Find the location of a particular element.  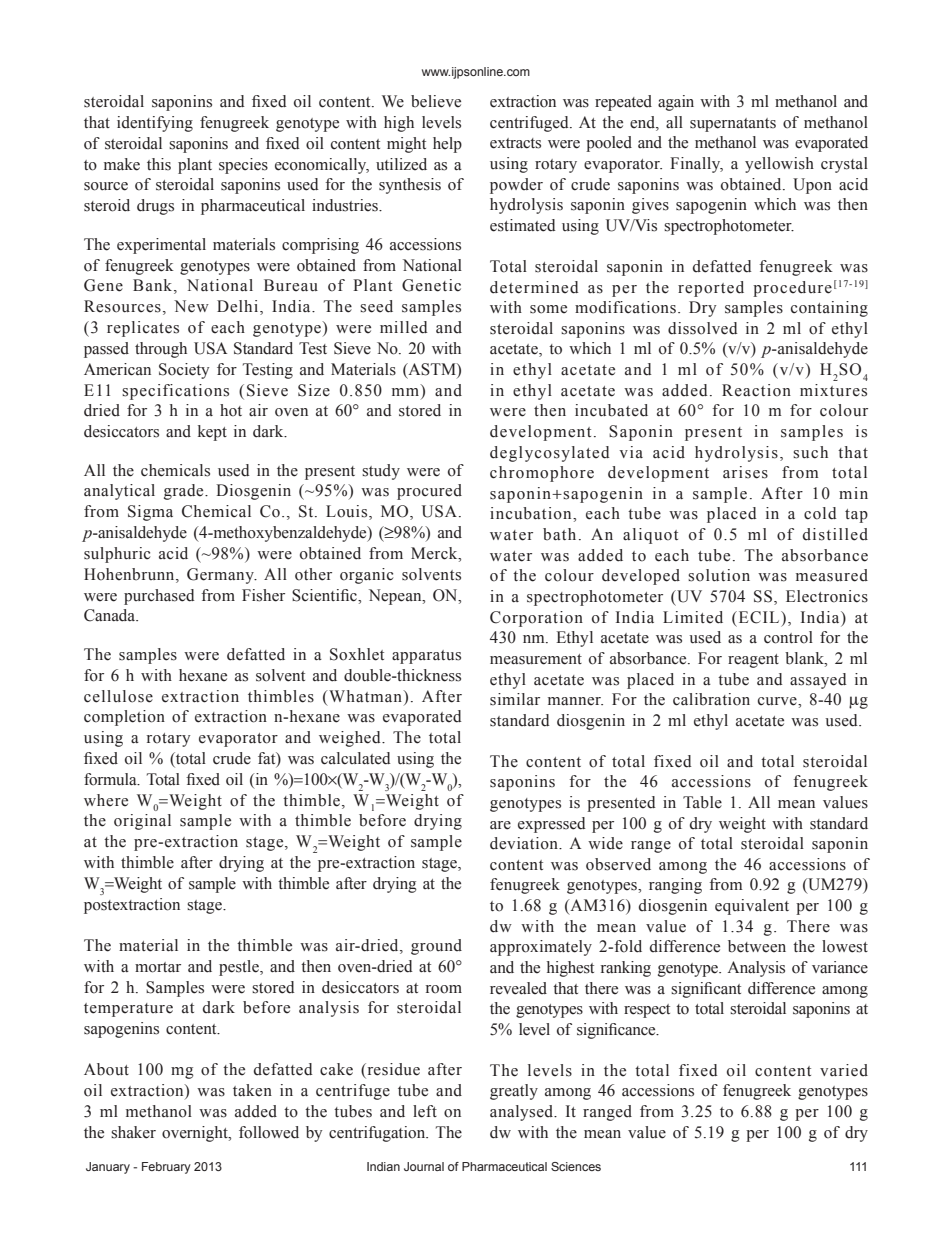

Table is located at coordinates (702, 802).
